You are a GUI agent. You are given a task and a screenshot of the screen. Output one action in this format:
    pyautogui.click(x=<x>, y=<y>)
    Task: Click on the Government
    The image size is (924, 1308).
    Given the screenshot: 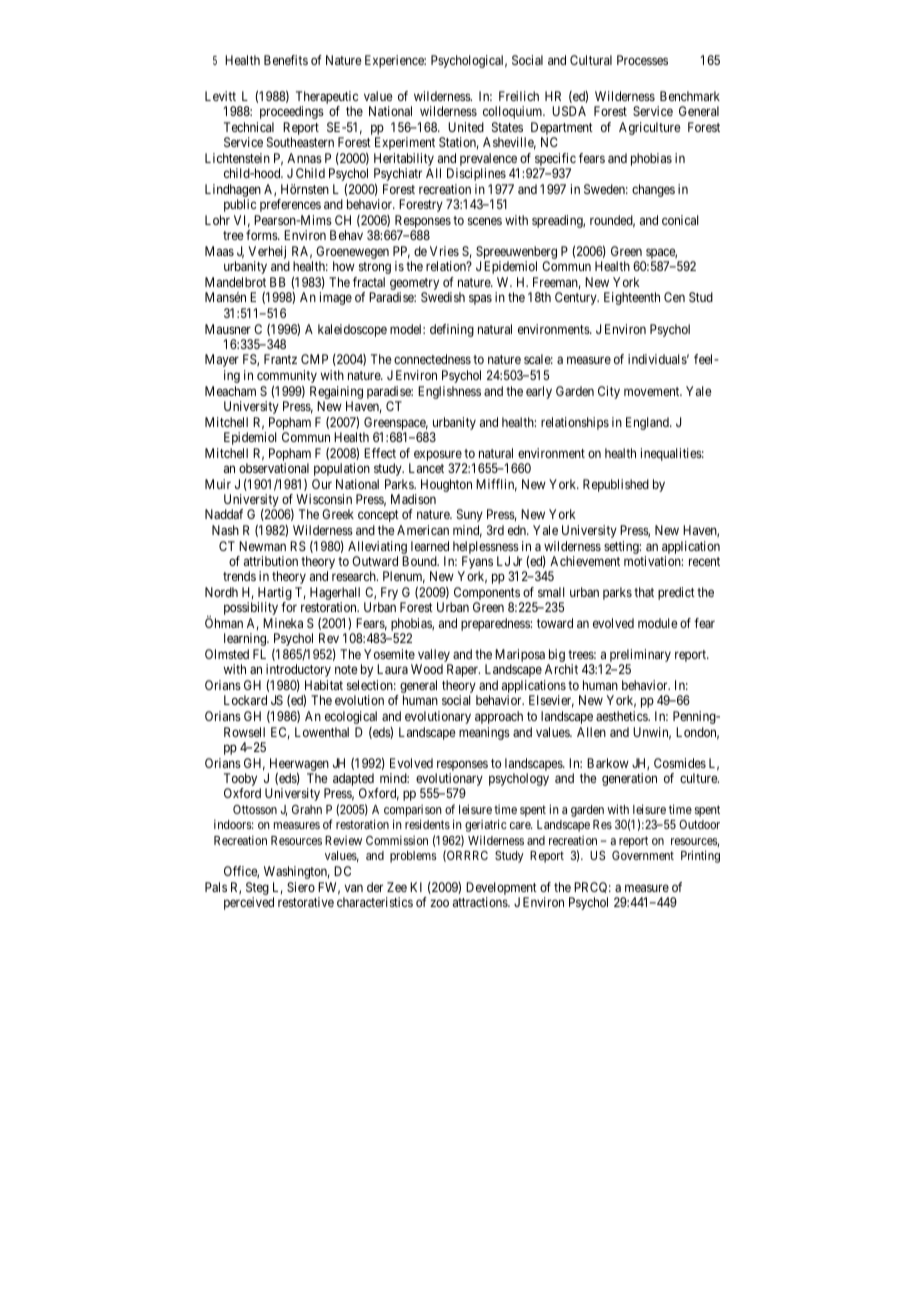 What is the action you would take?
    pyautogui.click(x=643, y=855)
